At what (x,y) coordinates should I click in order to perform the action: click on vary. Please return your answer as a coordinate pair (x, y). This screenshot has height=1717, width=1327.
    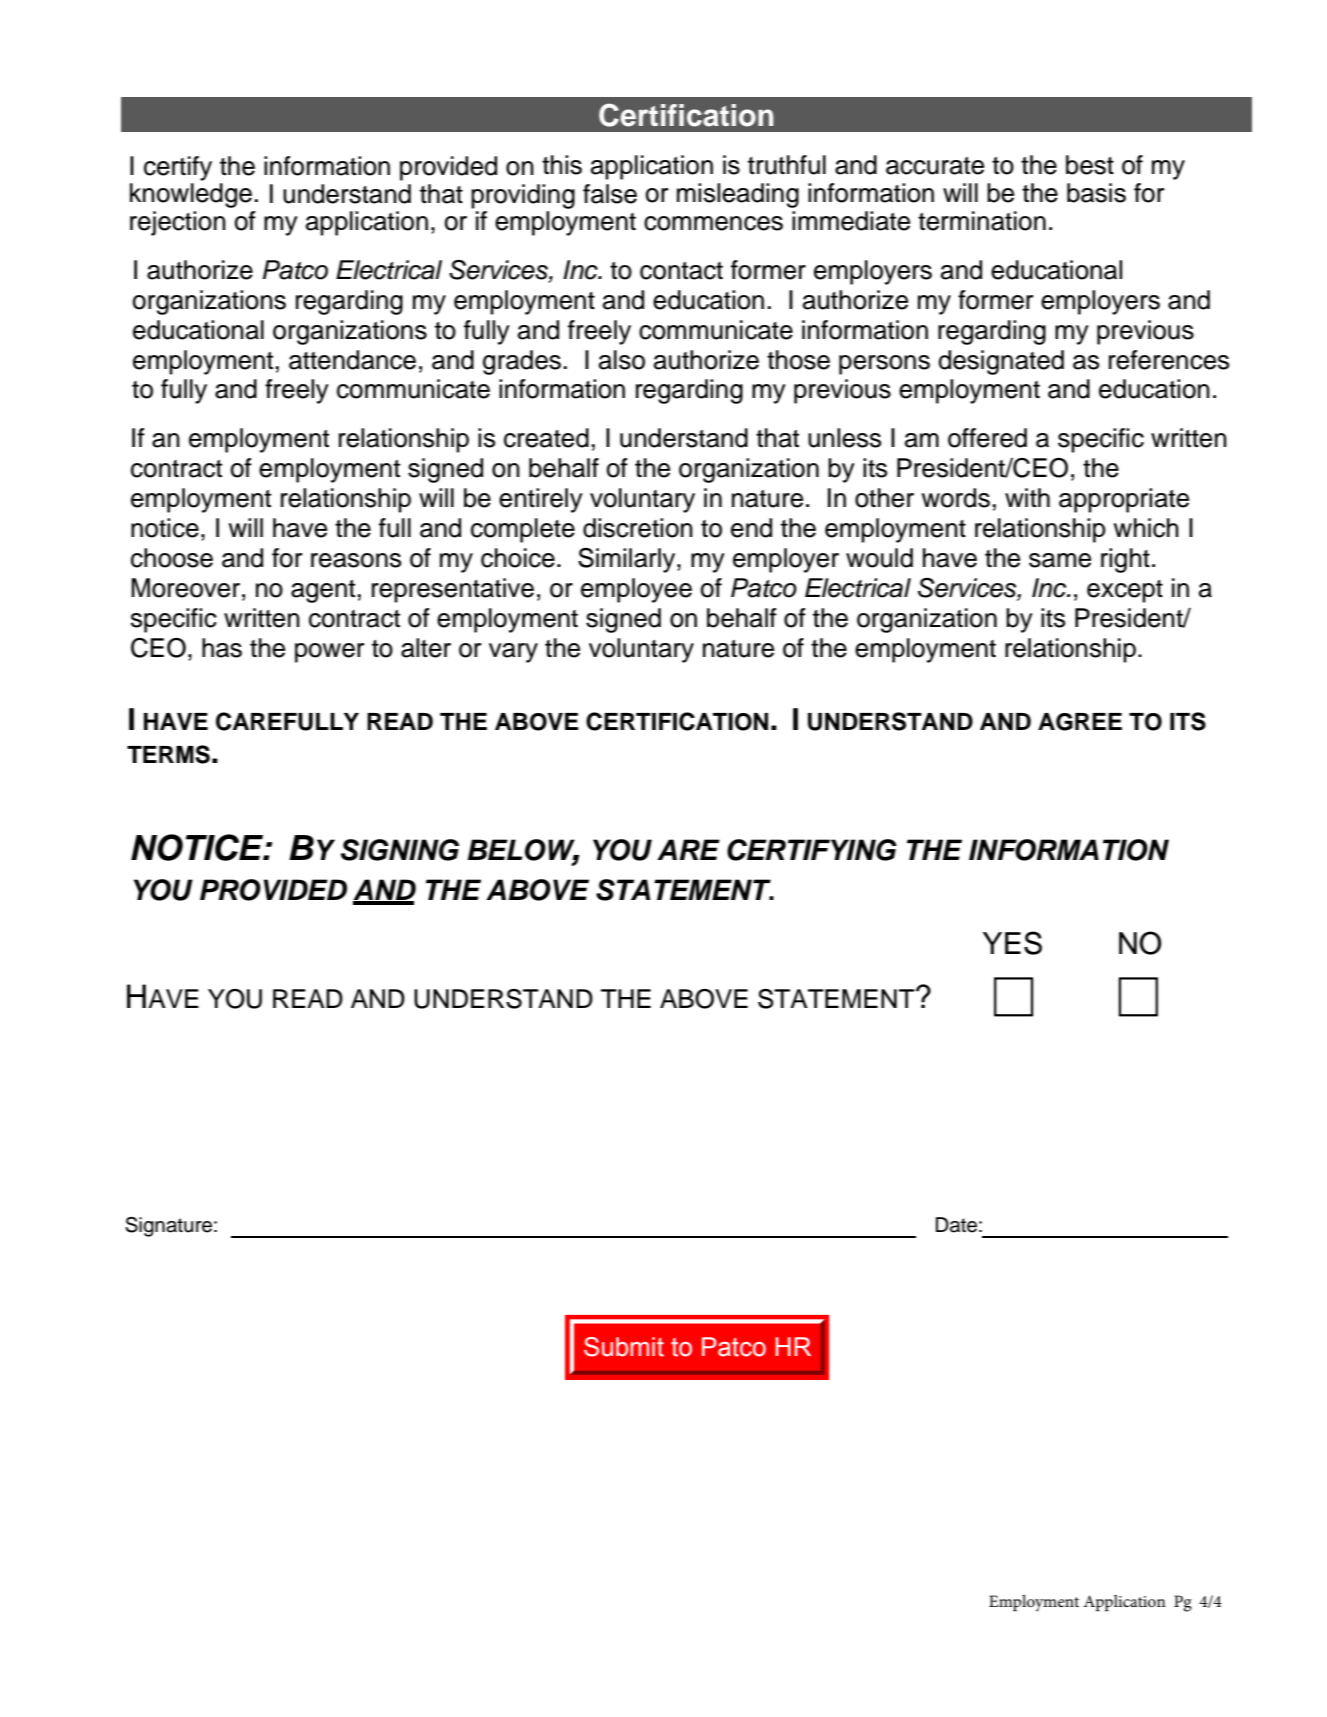
    Looking at the image, I should click on (513, 653).
